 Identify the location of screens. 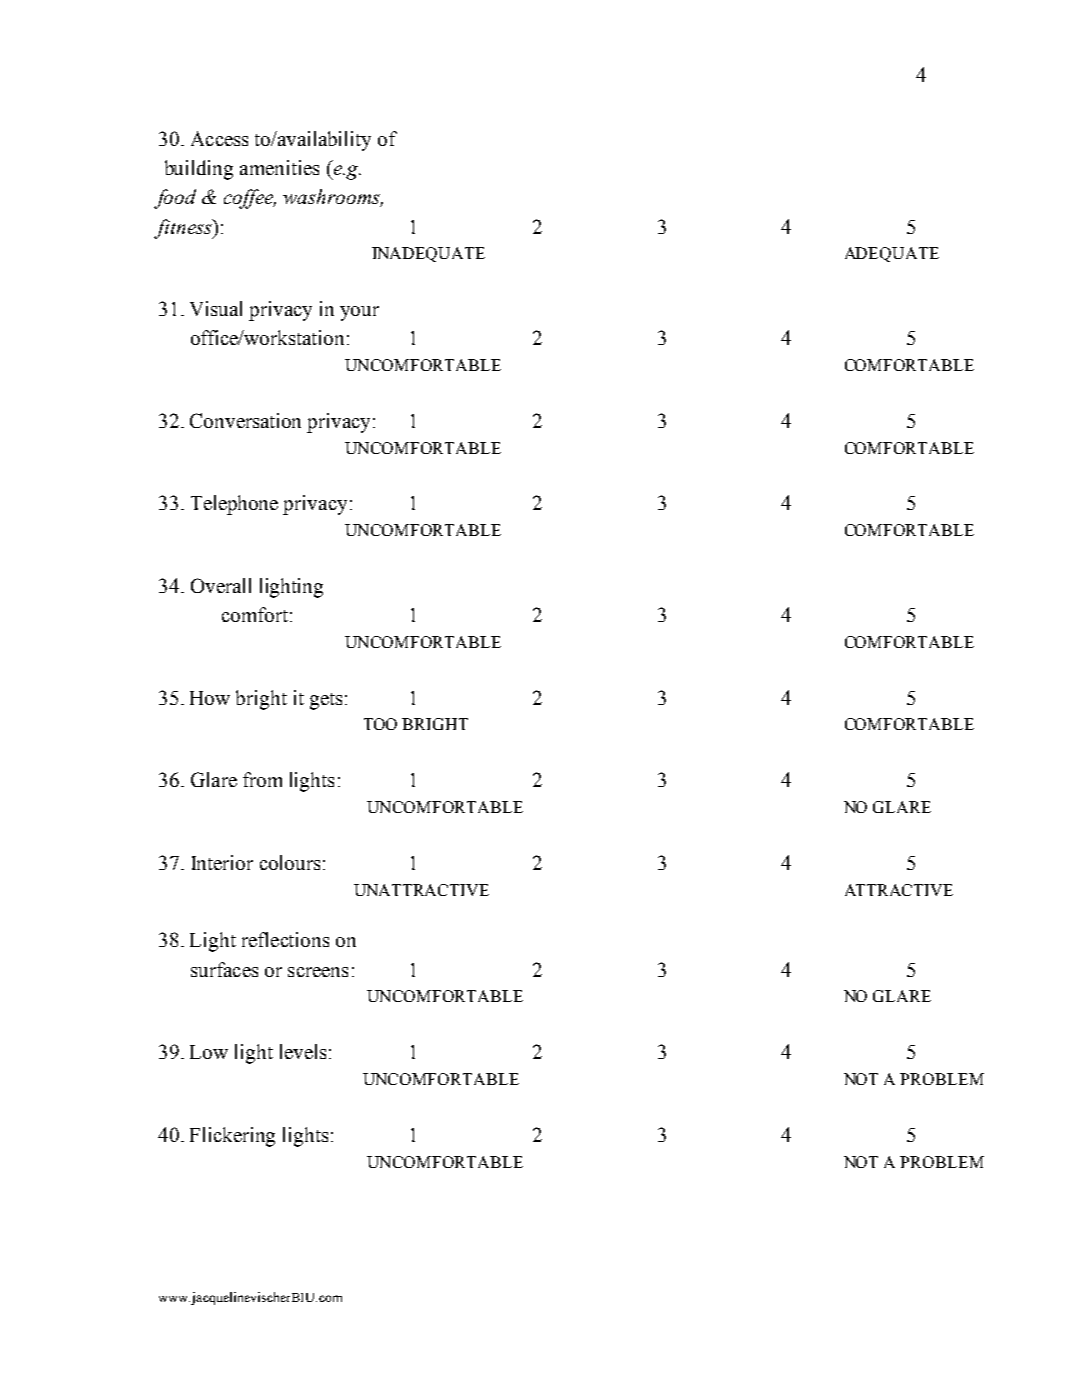
(318, 972).
